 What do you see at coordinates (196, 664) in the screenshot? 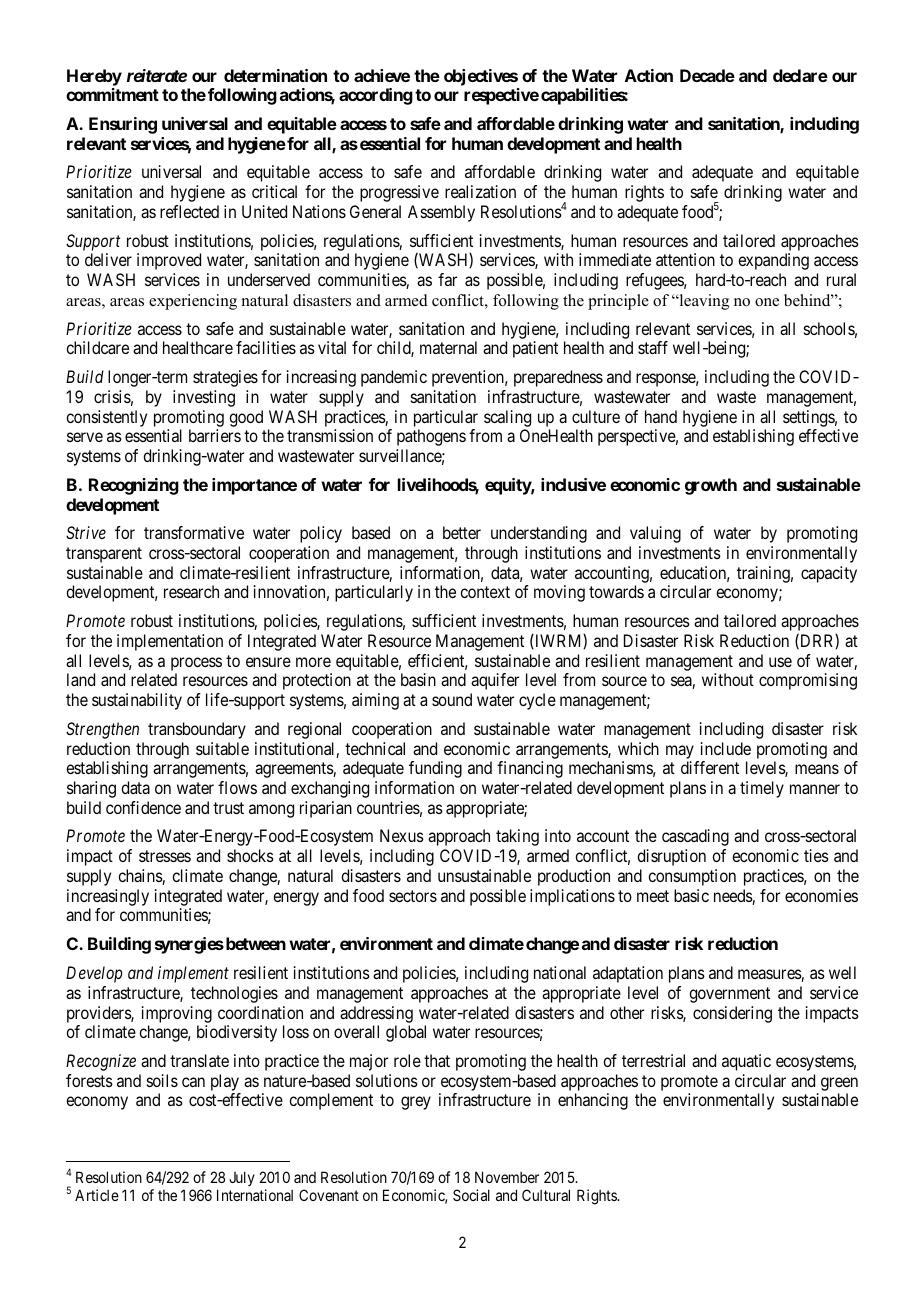
I see `process` at bounding box center [196, 664].
